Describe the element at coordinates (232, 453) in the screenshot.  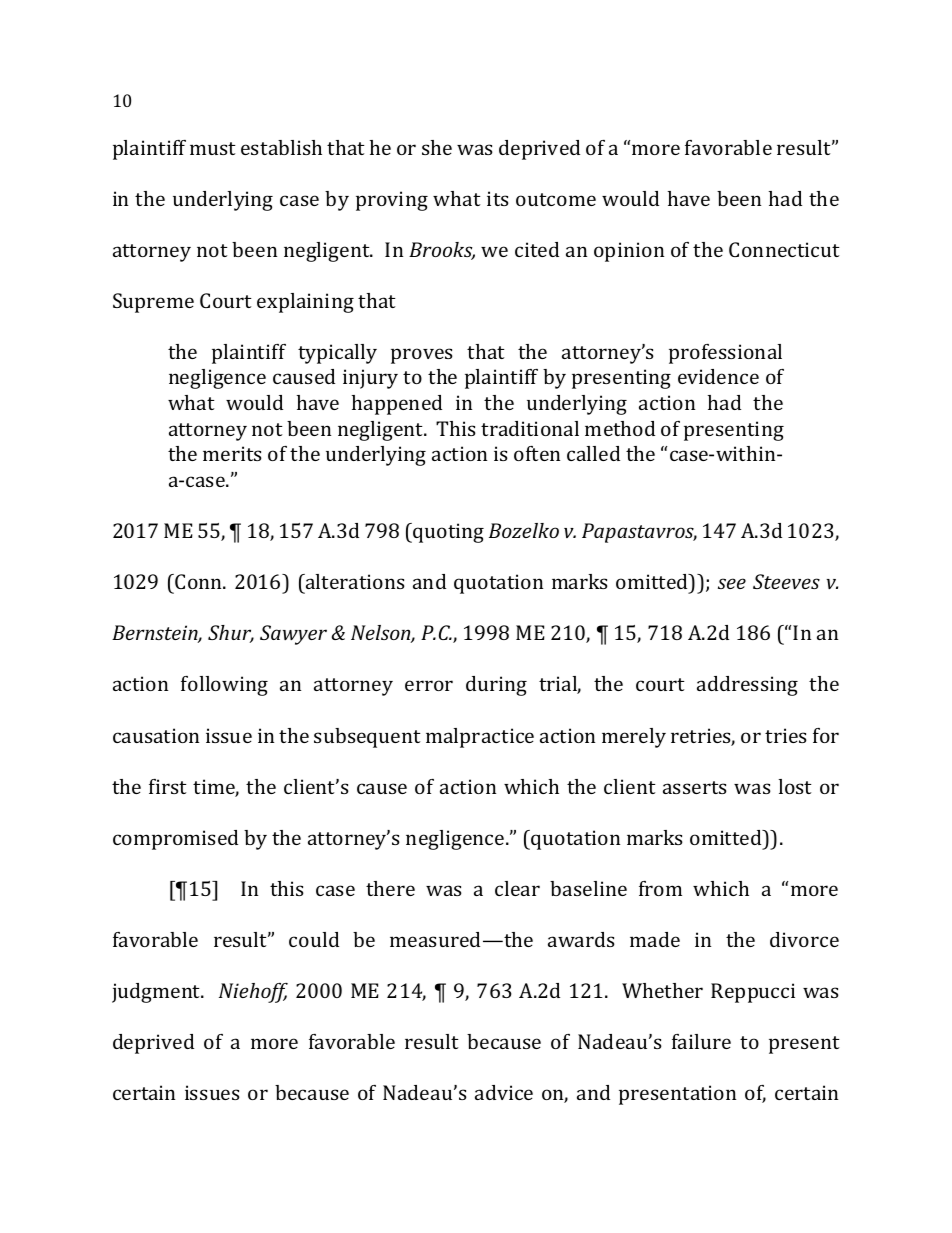
I see `merits` at that location.
